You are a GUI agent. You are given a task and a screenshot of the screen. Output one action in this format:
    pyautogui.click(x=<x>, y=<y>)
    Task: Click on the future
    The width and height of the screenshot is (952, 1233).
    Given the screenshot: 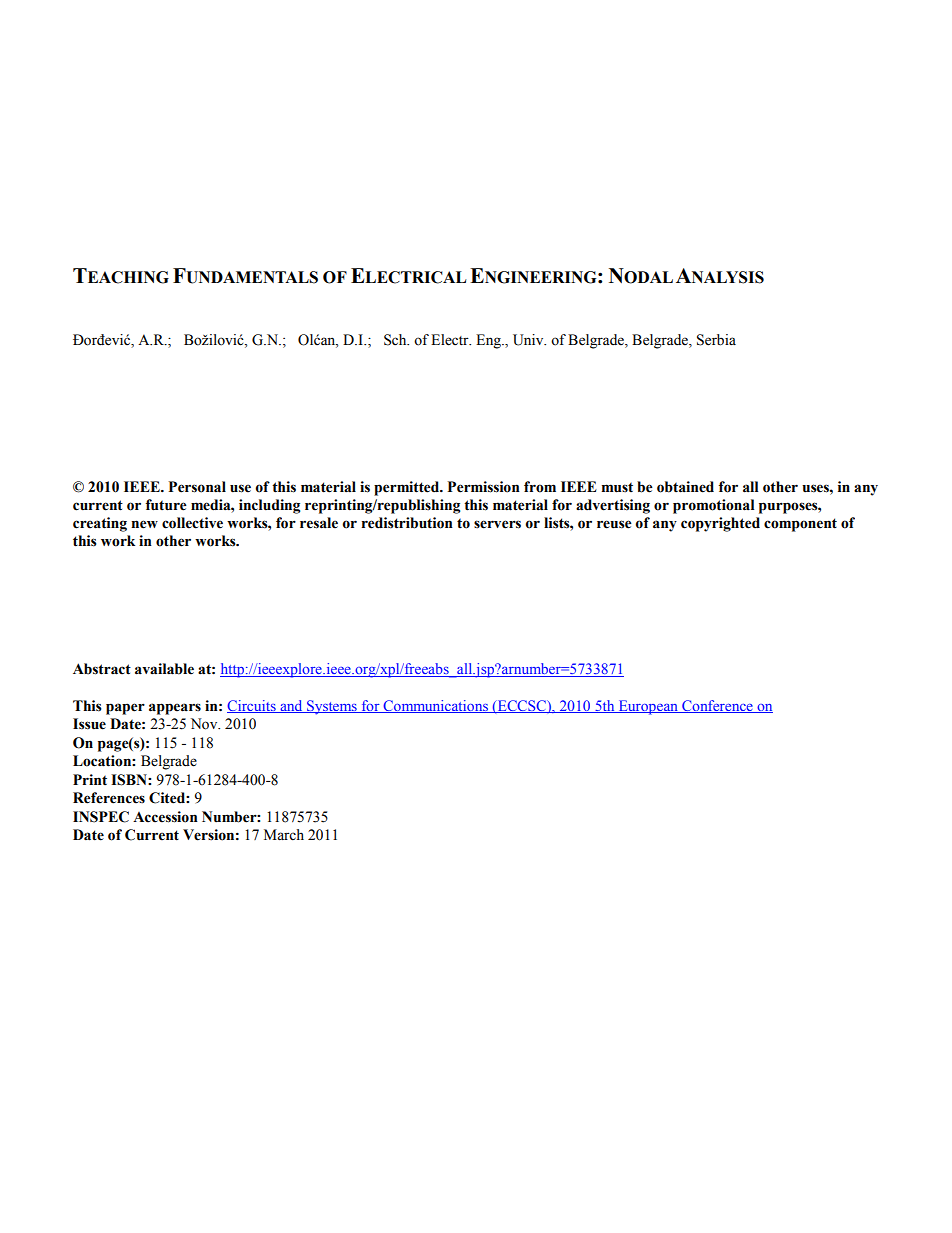 What is the action you would take?
    pyautogui.click(x=166, y=505)
